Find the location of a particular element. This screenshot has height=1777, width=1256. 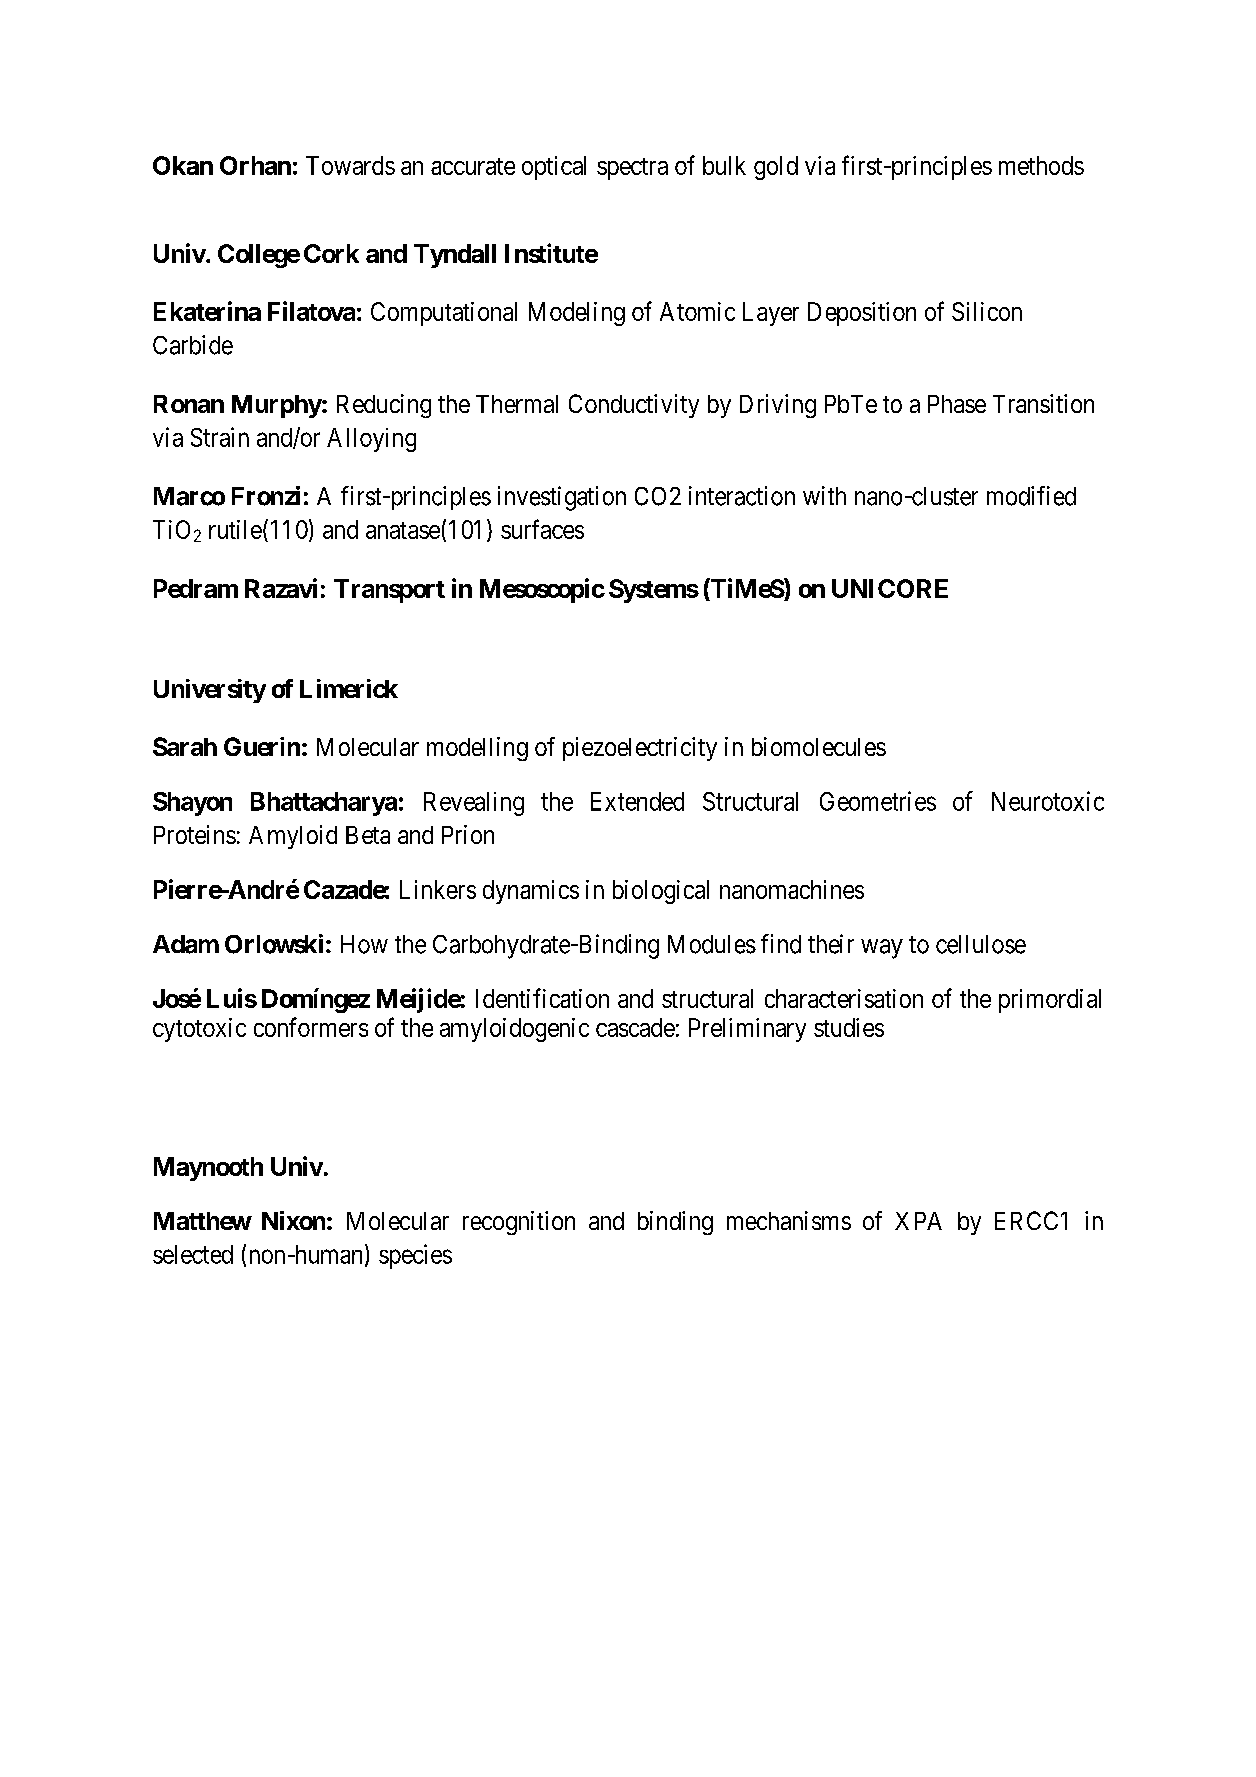

Nixon is located at coordinates (293, 1220).
